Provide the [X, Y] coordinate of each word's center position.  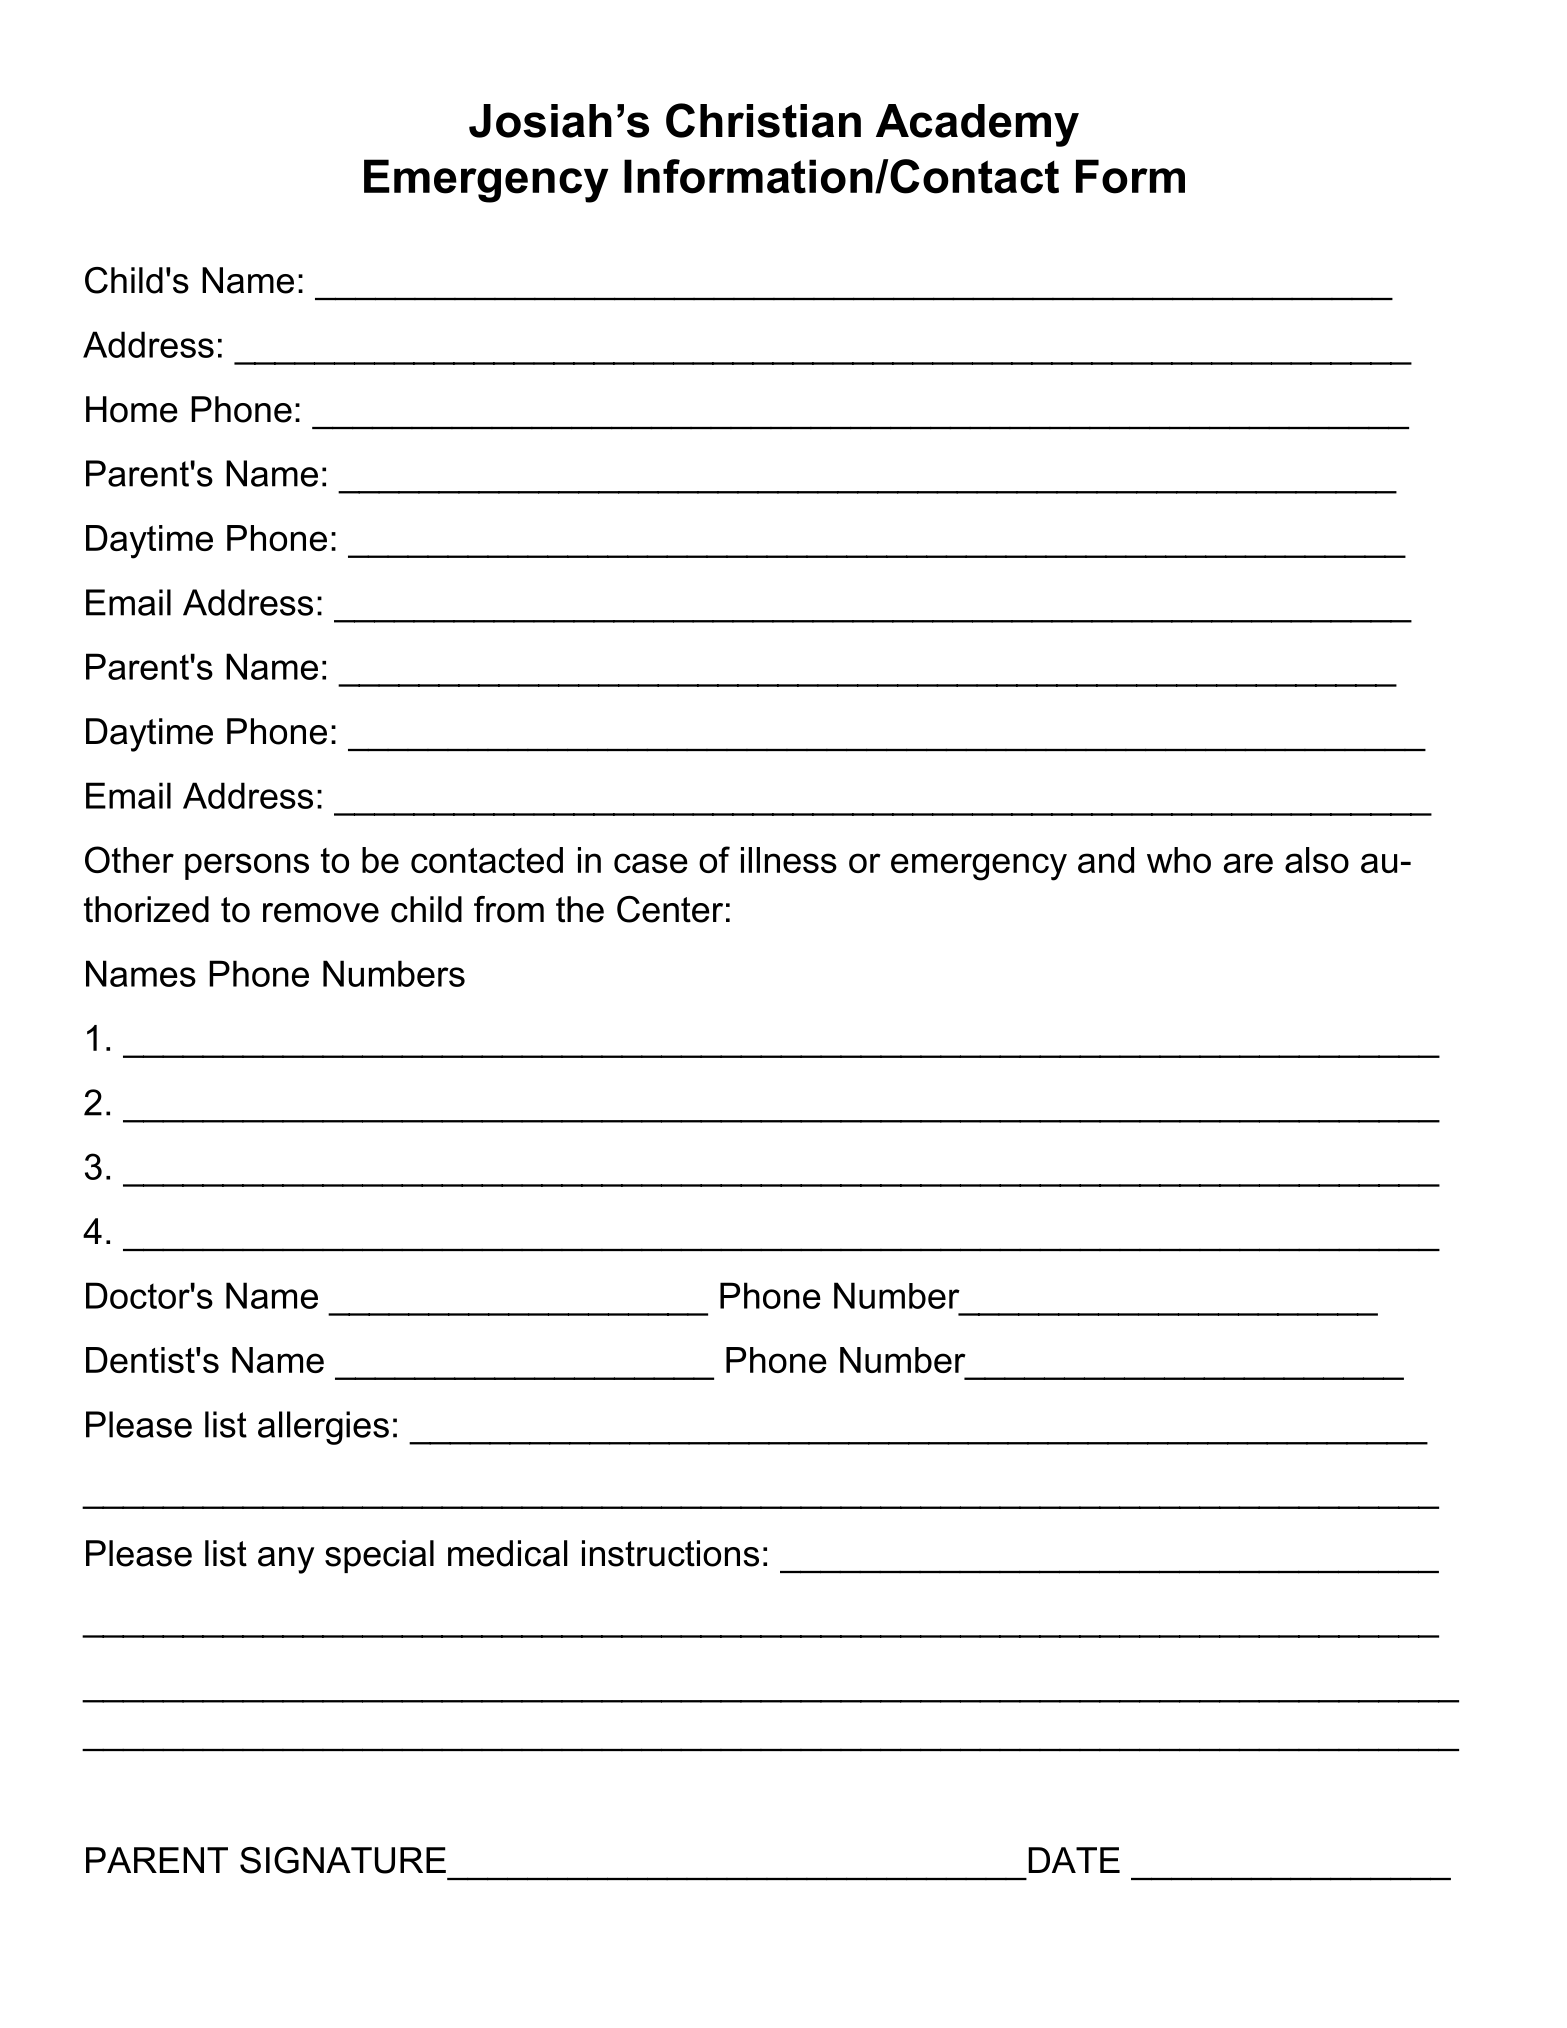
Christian [763, 120]
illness [789, 860]
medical [508, 1553]
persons [247, 866]
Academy [977, 125]
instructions [670, 1553]
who [1179, 860]
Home [132, 409]
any [286, 1560]
